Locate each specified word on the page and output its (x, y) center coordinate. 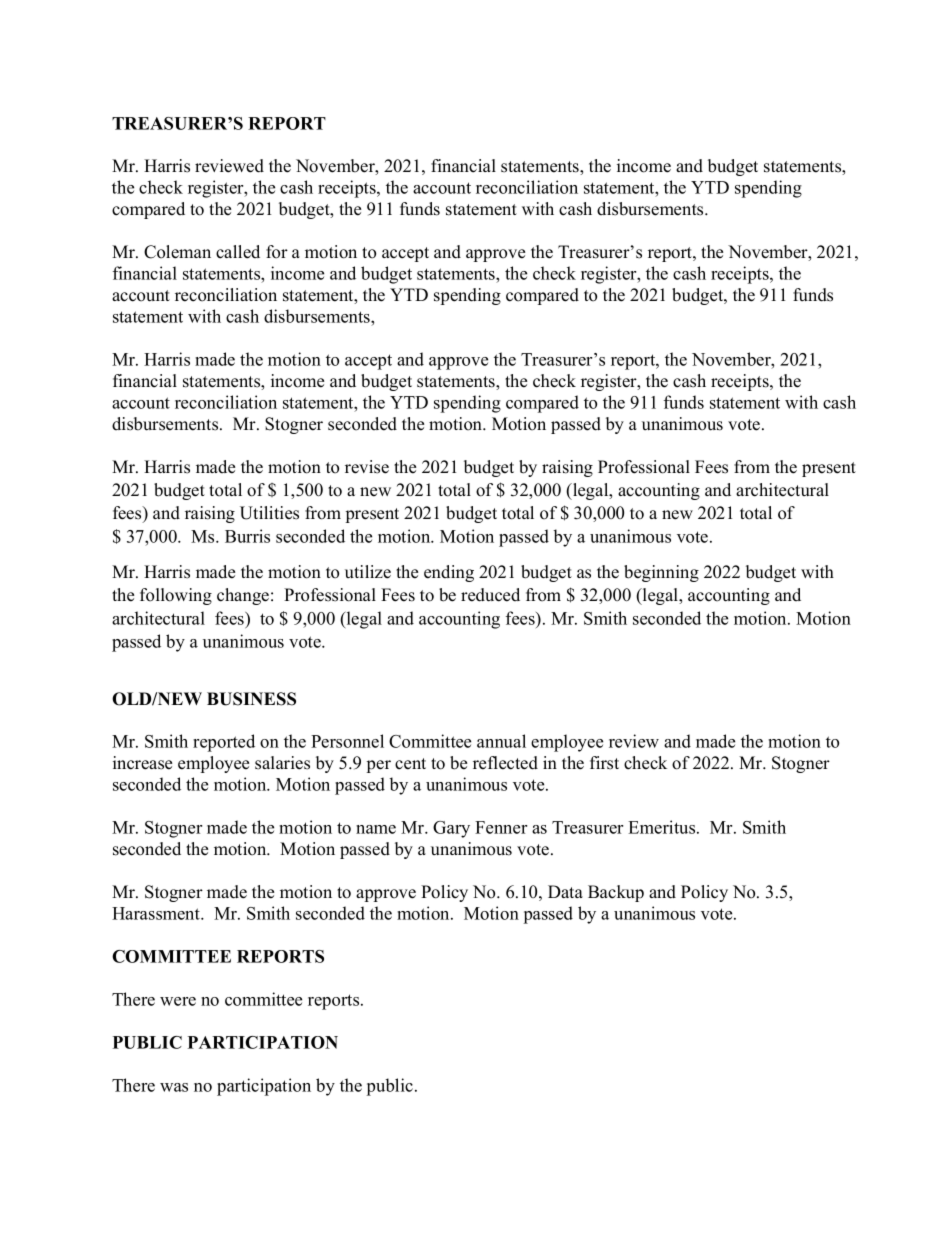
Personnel (347, 741)
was (174, 1087)
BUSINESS (251, 699)
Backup (616, 893)
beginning (661, 573)
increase (142, 763)
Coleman (177, 252)
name (376, 829)
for (277, 252)
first (604, 763)
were (178, 1001)
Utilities (269, 513)
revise (367, 467)
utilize (368, 572)
